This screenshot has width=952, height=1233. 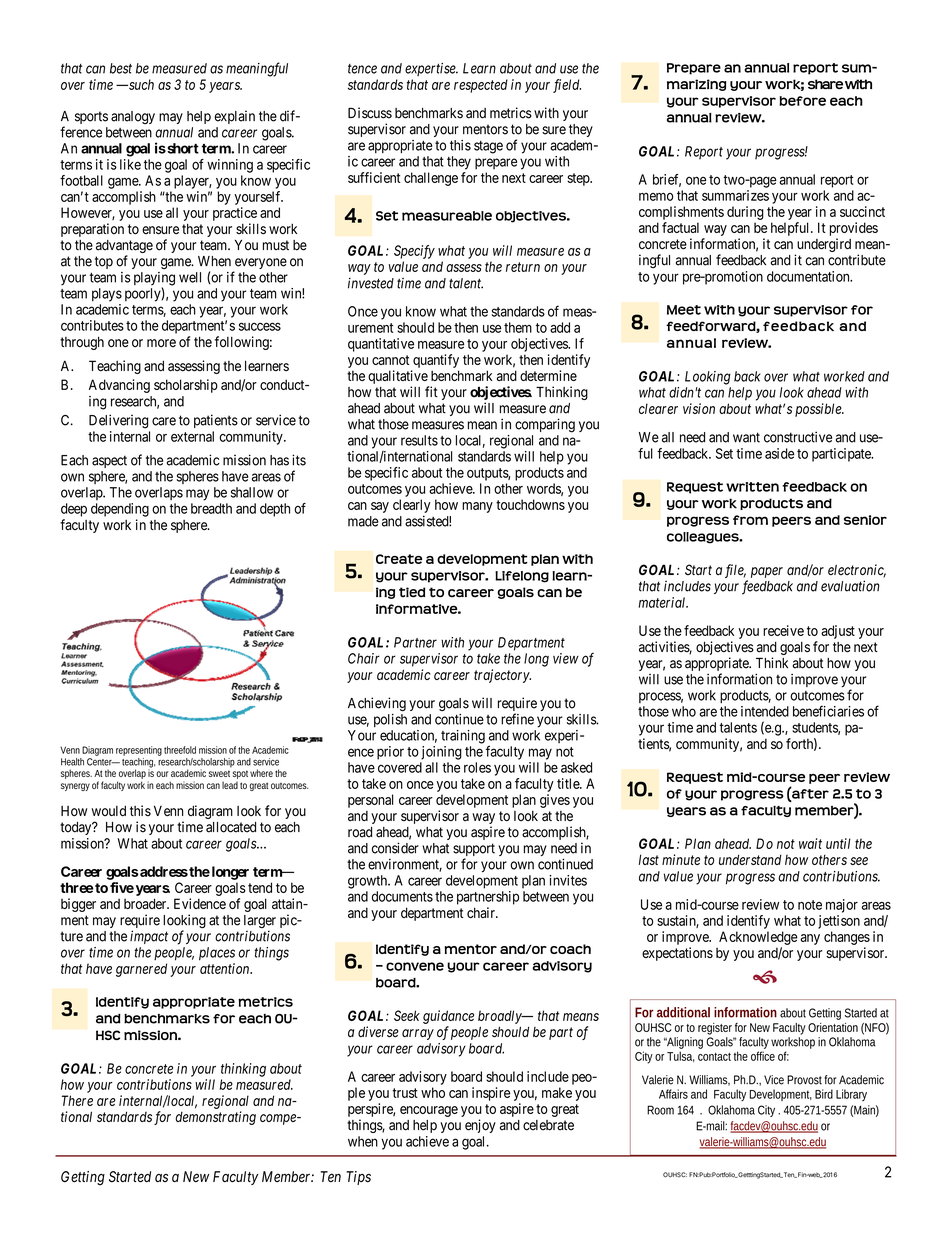 I want to click on before, so click(x=802, y=101).
